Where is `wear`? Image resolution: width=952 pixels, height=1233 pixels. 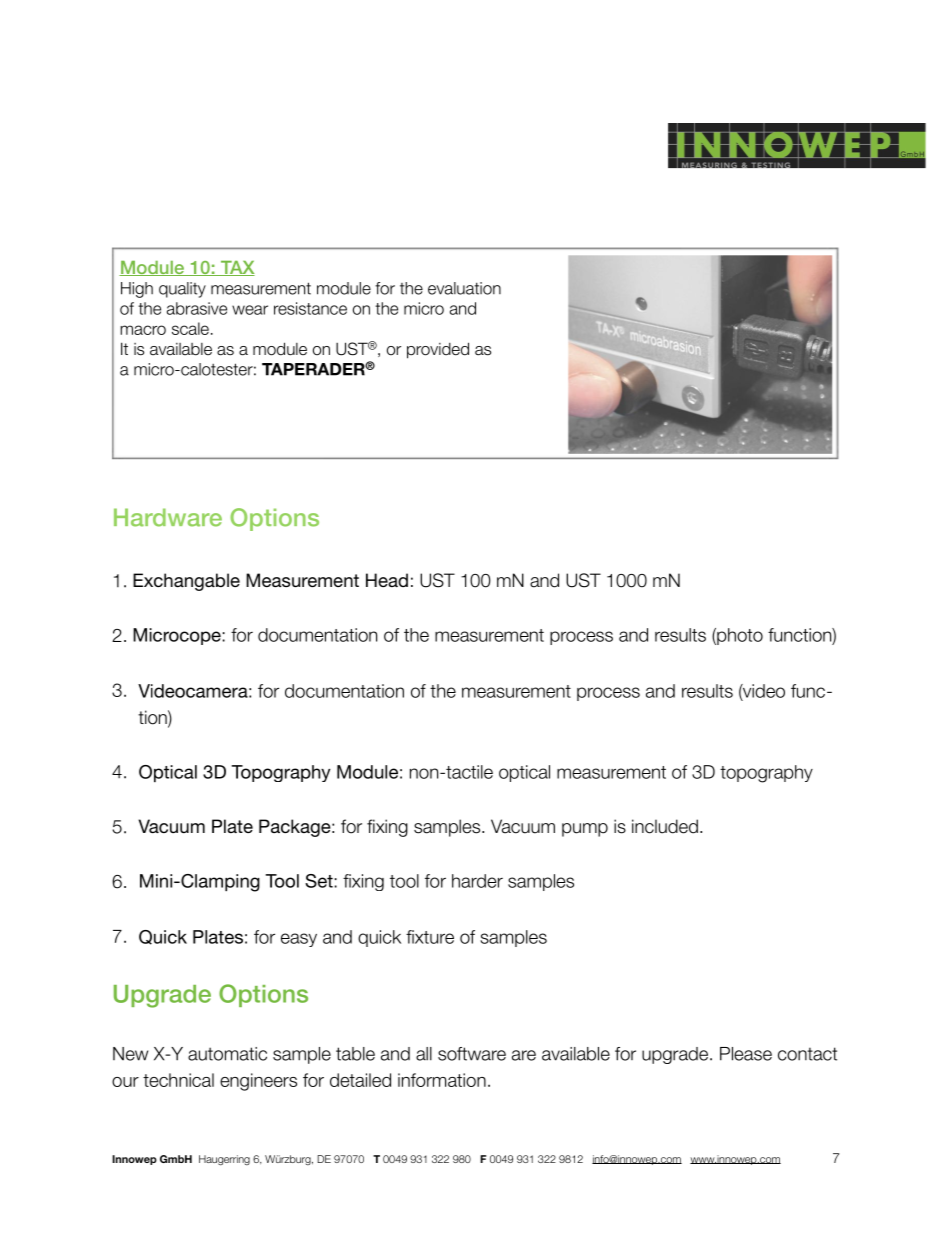
wear is located at coordinates (250, 310).
